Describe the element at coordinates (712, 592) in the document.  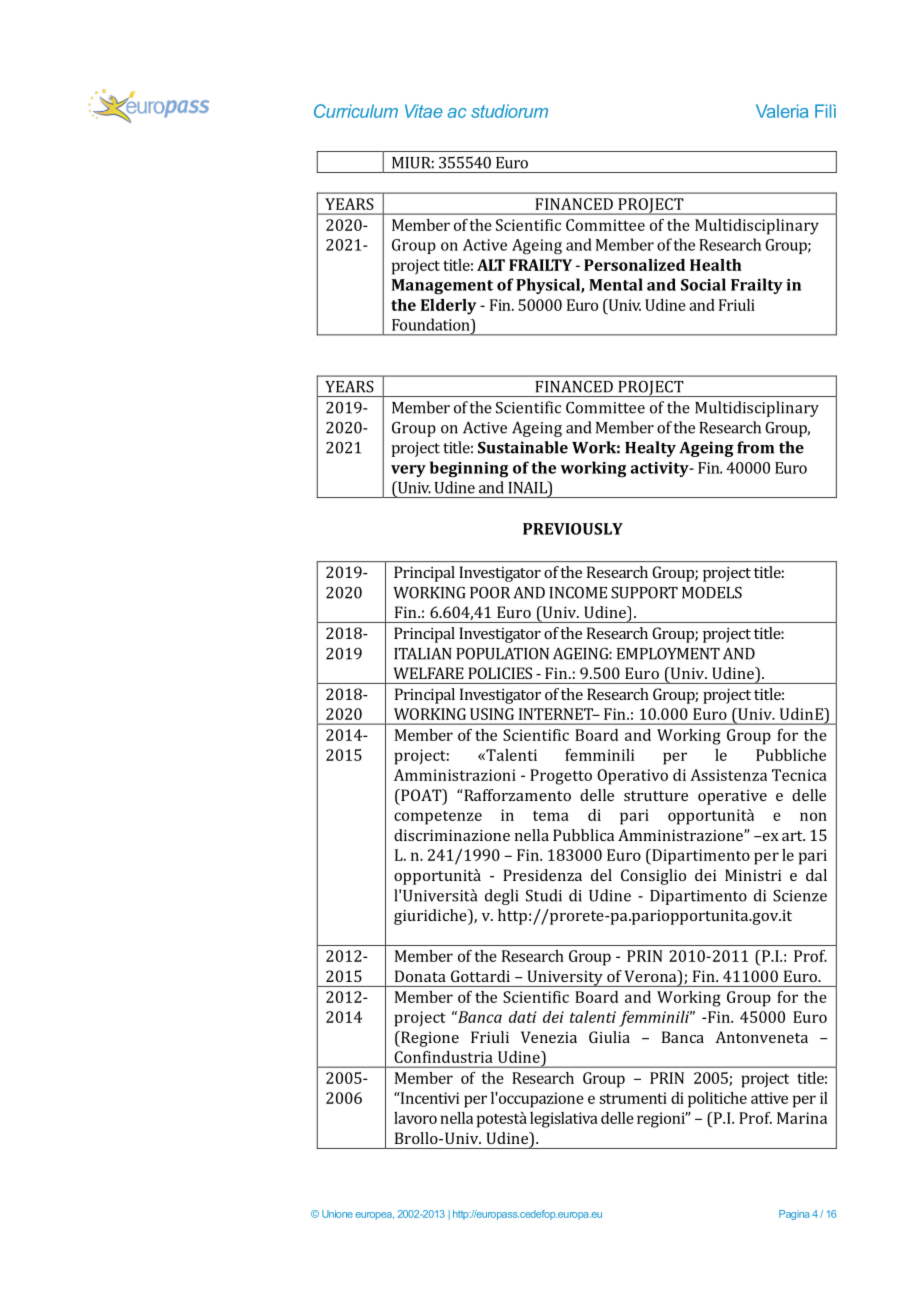
I see `MODELS` at that location.
